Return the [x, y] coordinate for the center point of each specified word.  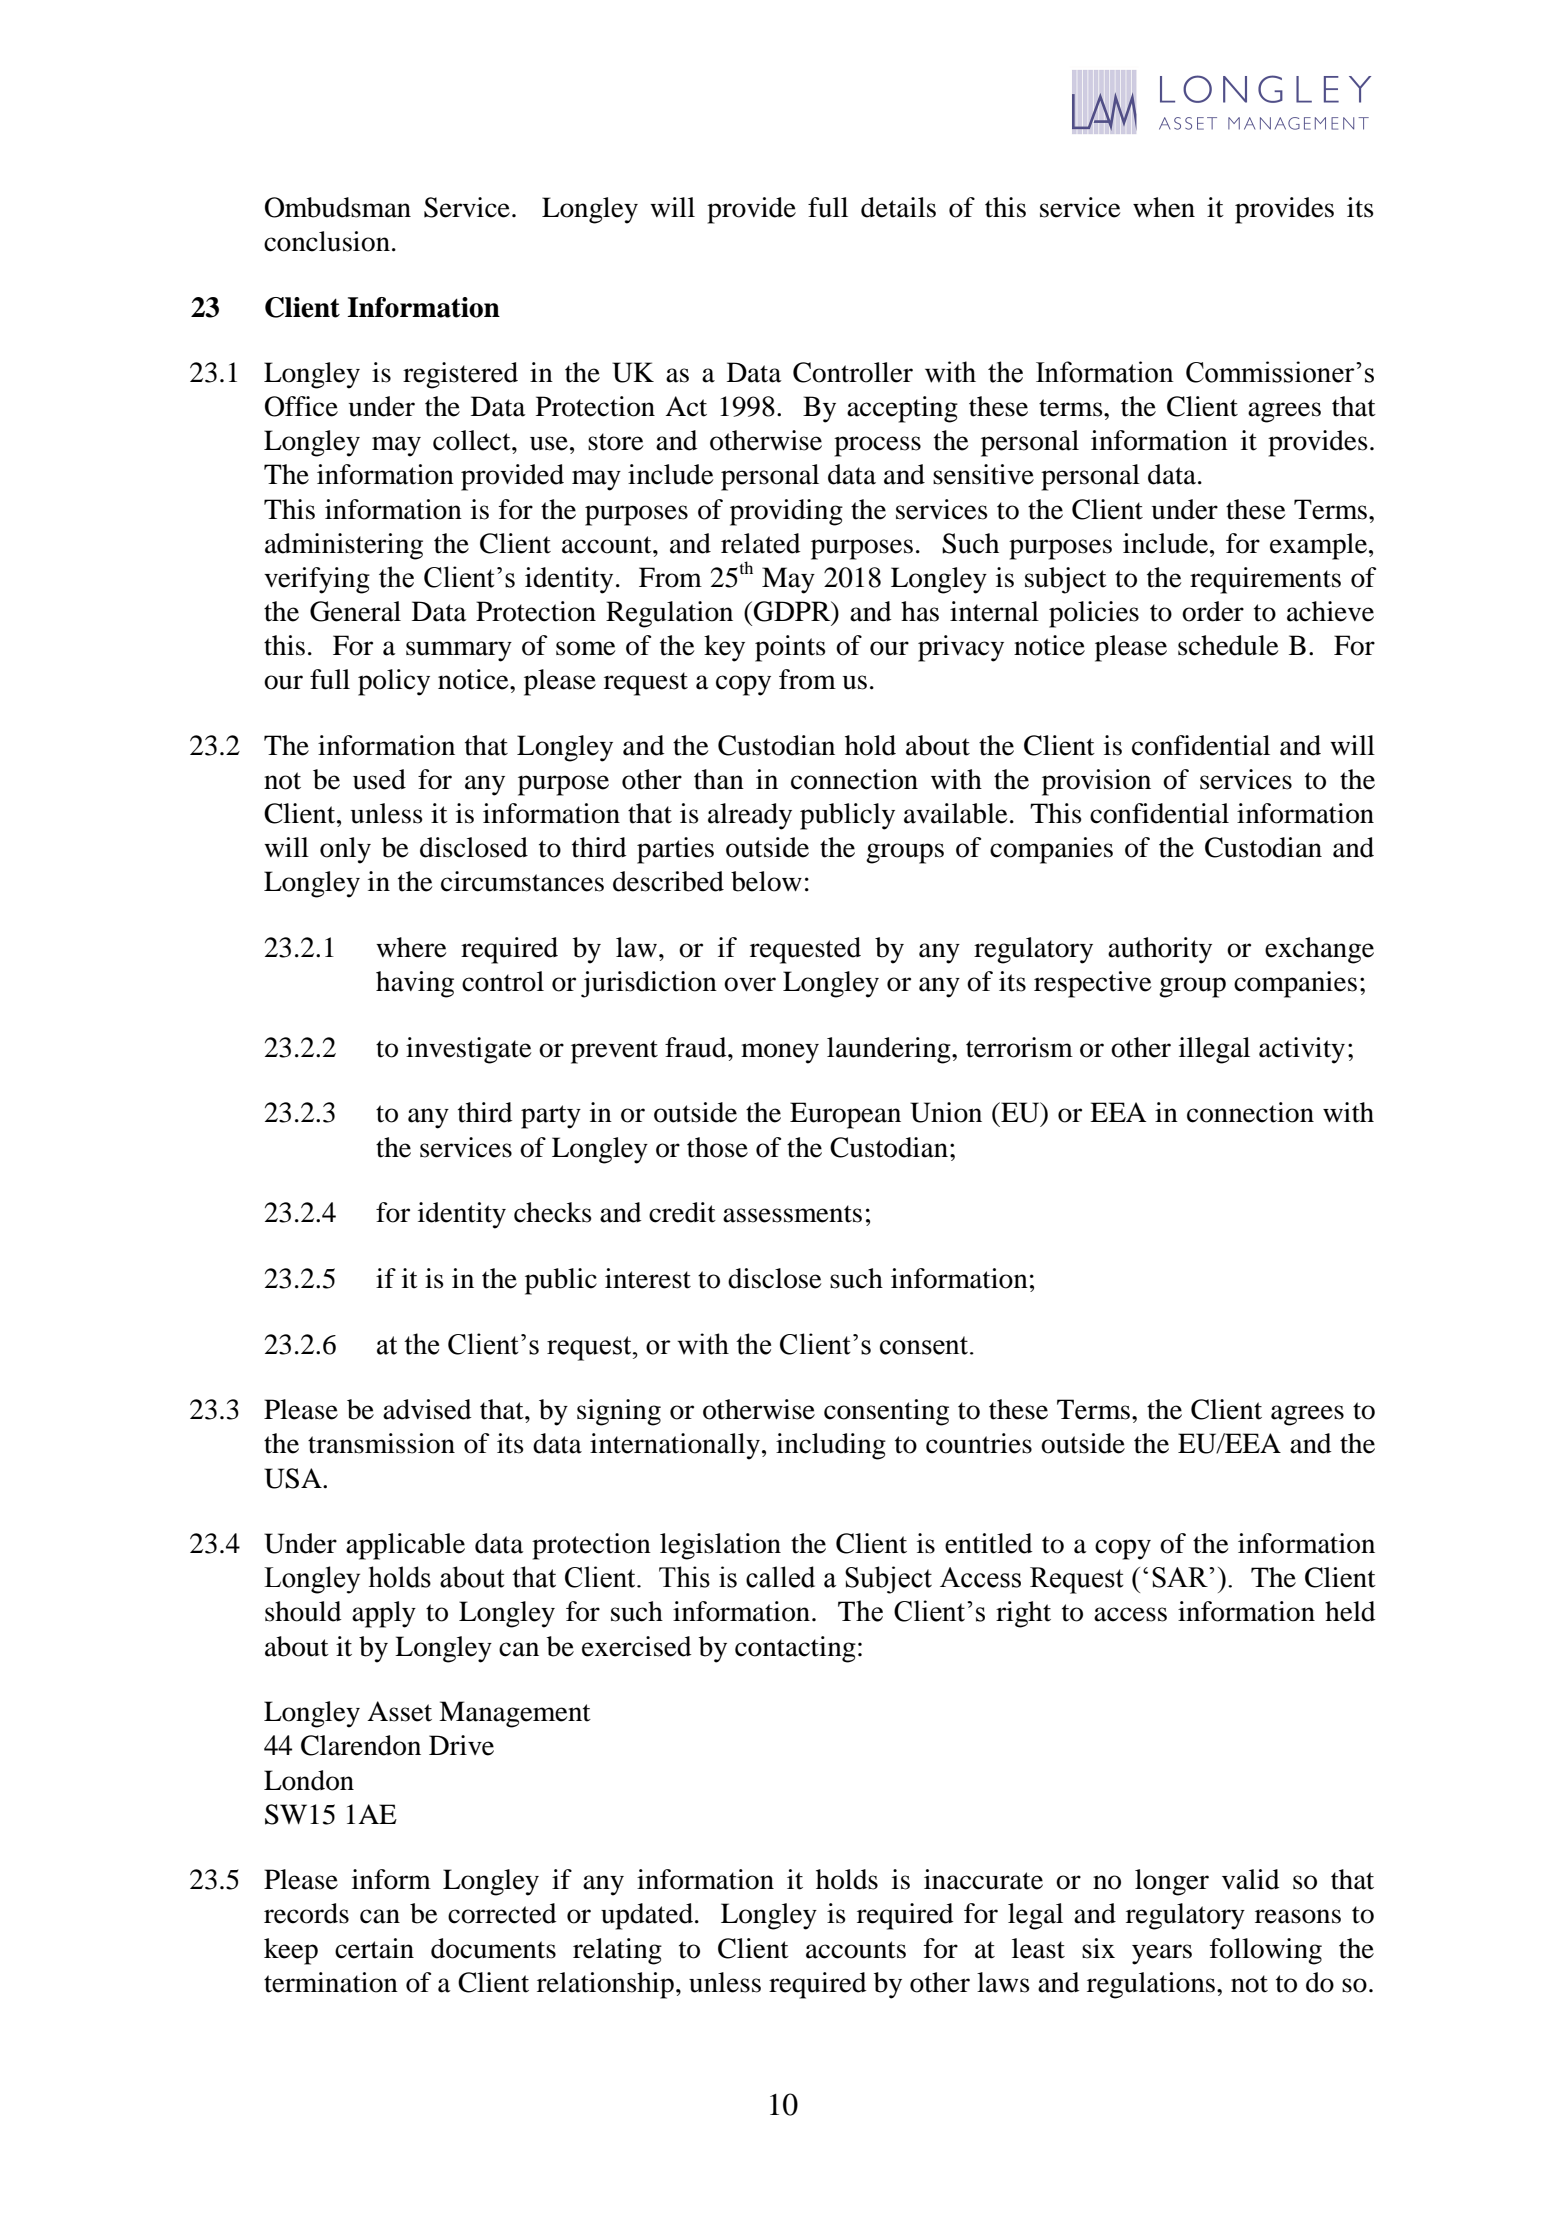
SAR [1181, 1577]
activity [1302, 1050]
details [898, 207]
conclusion [327, 241]
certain [374, 1948]
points [790, 648]
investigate [469, 1050]
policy [394, 682]
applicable [405, 1546]
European [845, 1115]
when [1164, 207]
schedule [1228, 645]
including [831, 1446]
